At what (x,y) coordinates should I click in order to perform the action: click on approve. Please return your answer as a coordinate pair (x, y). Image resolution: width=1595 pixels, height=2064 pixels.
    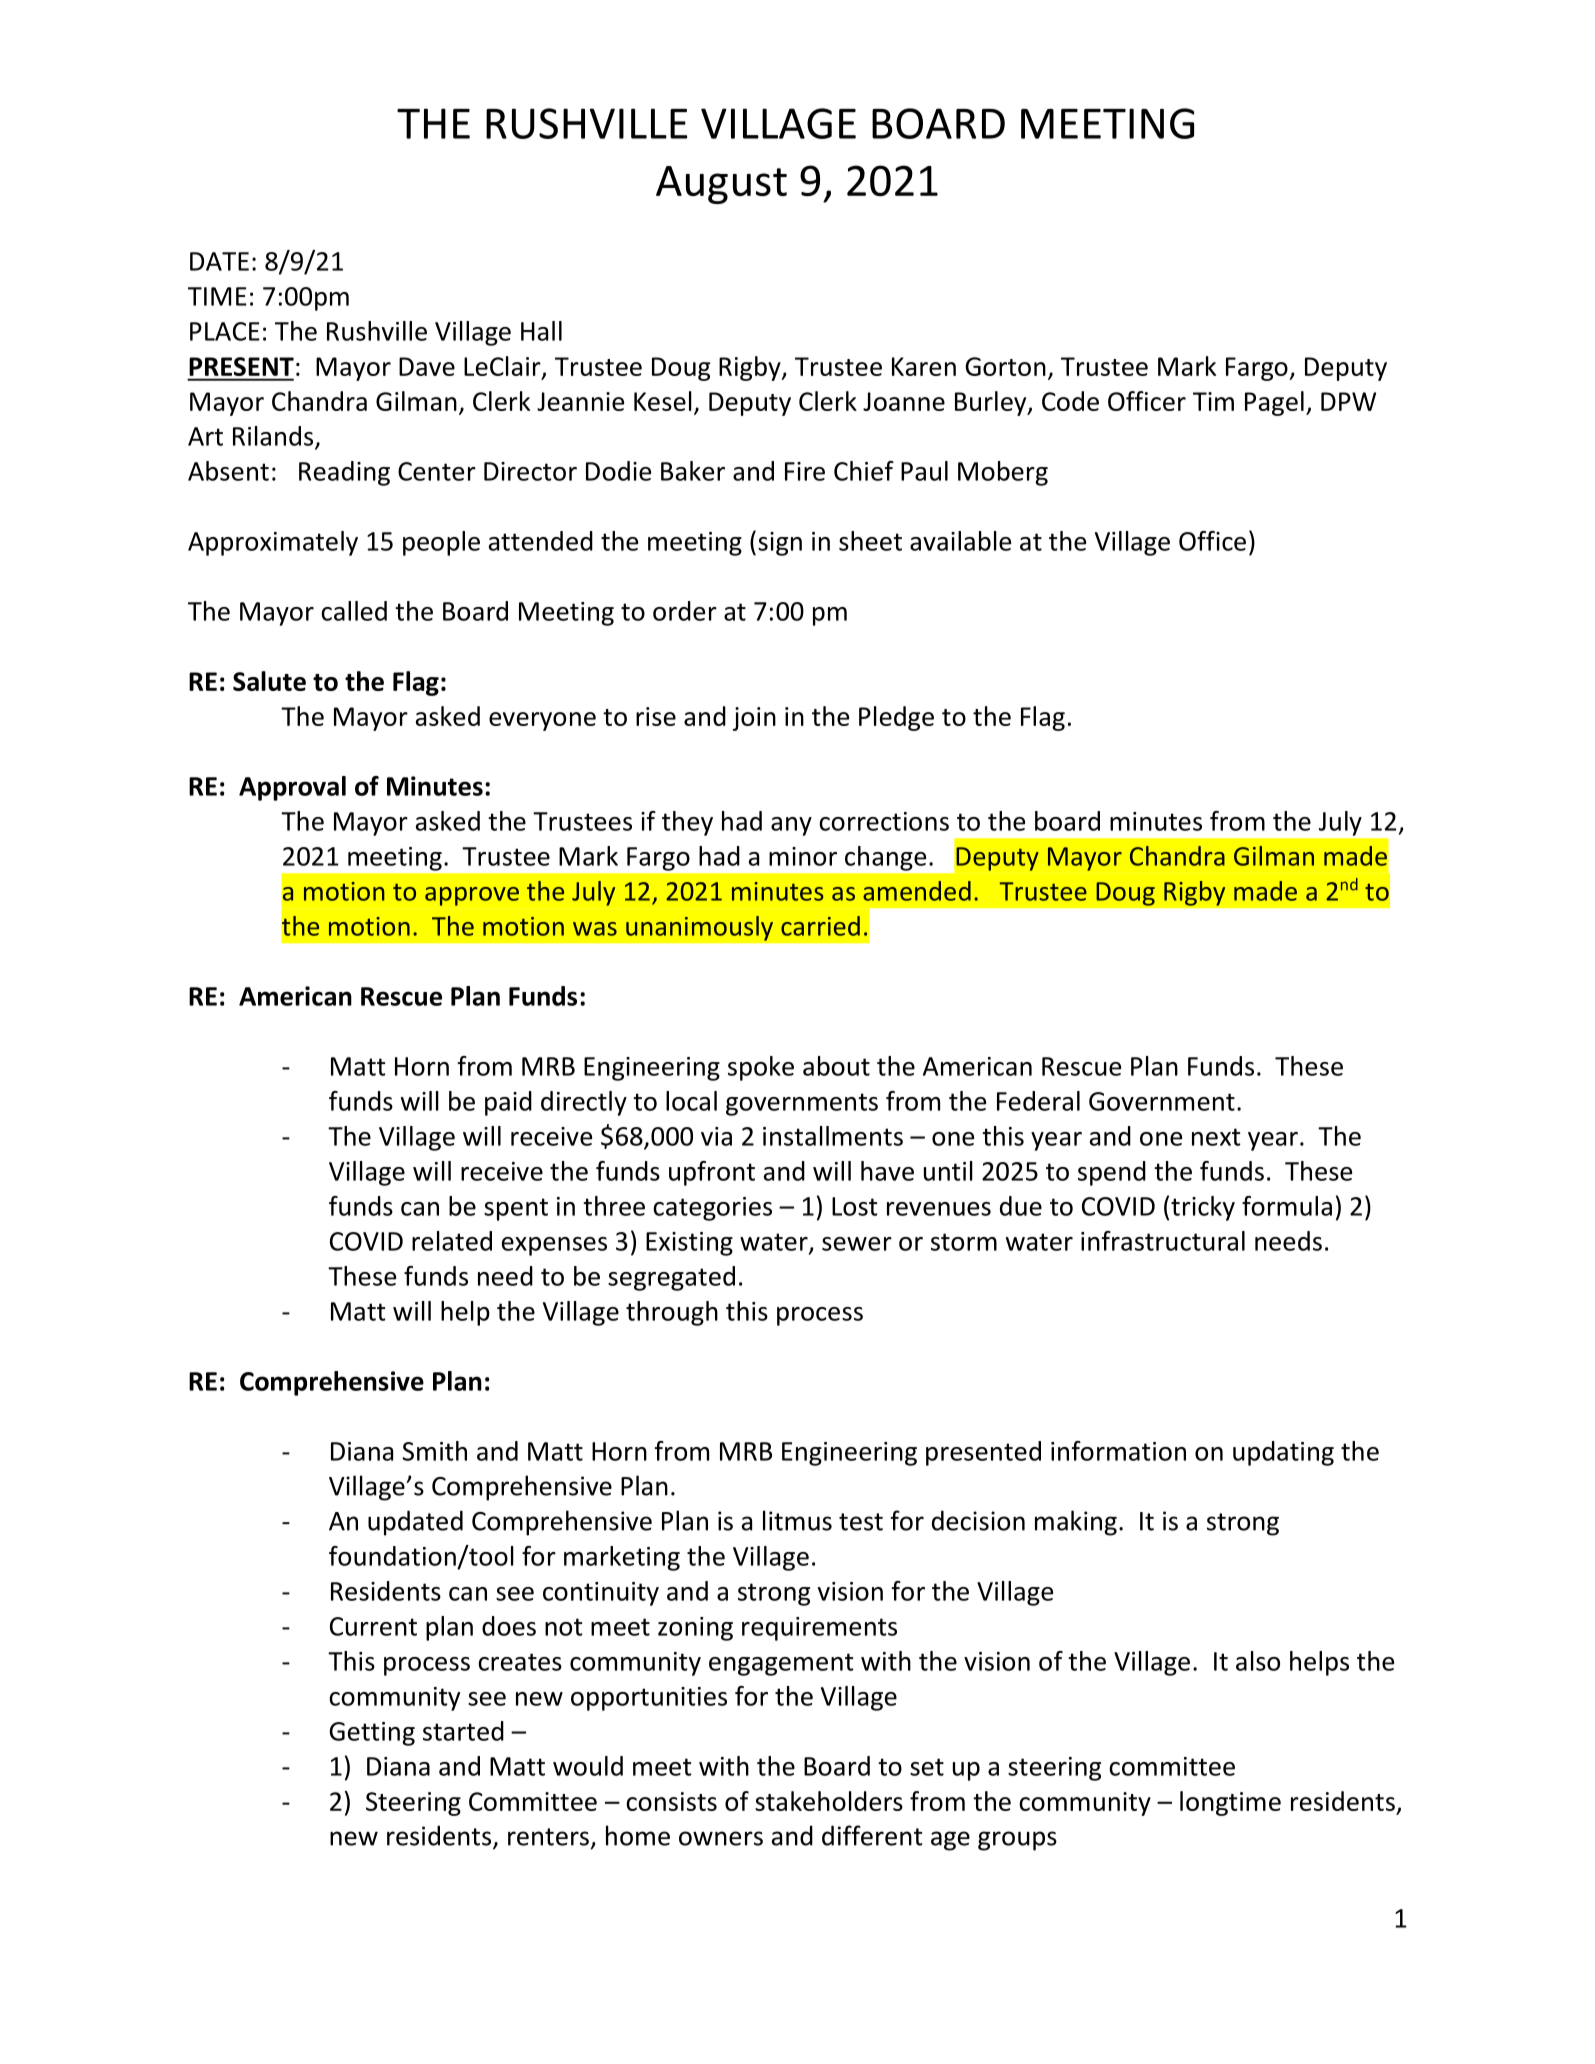
    Looking at the image, I should click on (472, 896).
